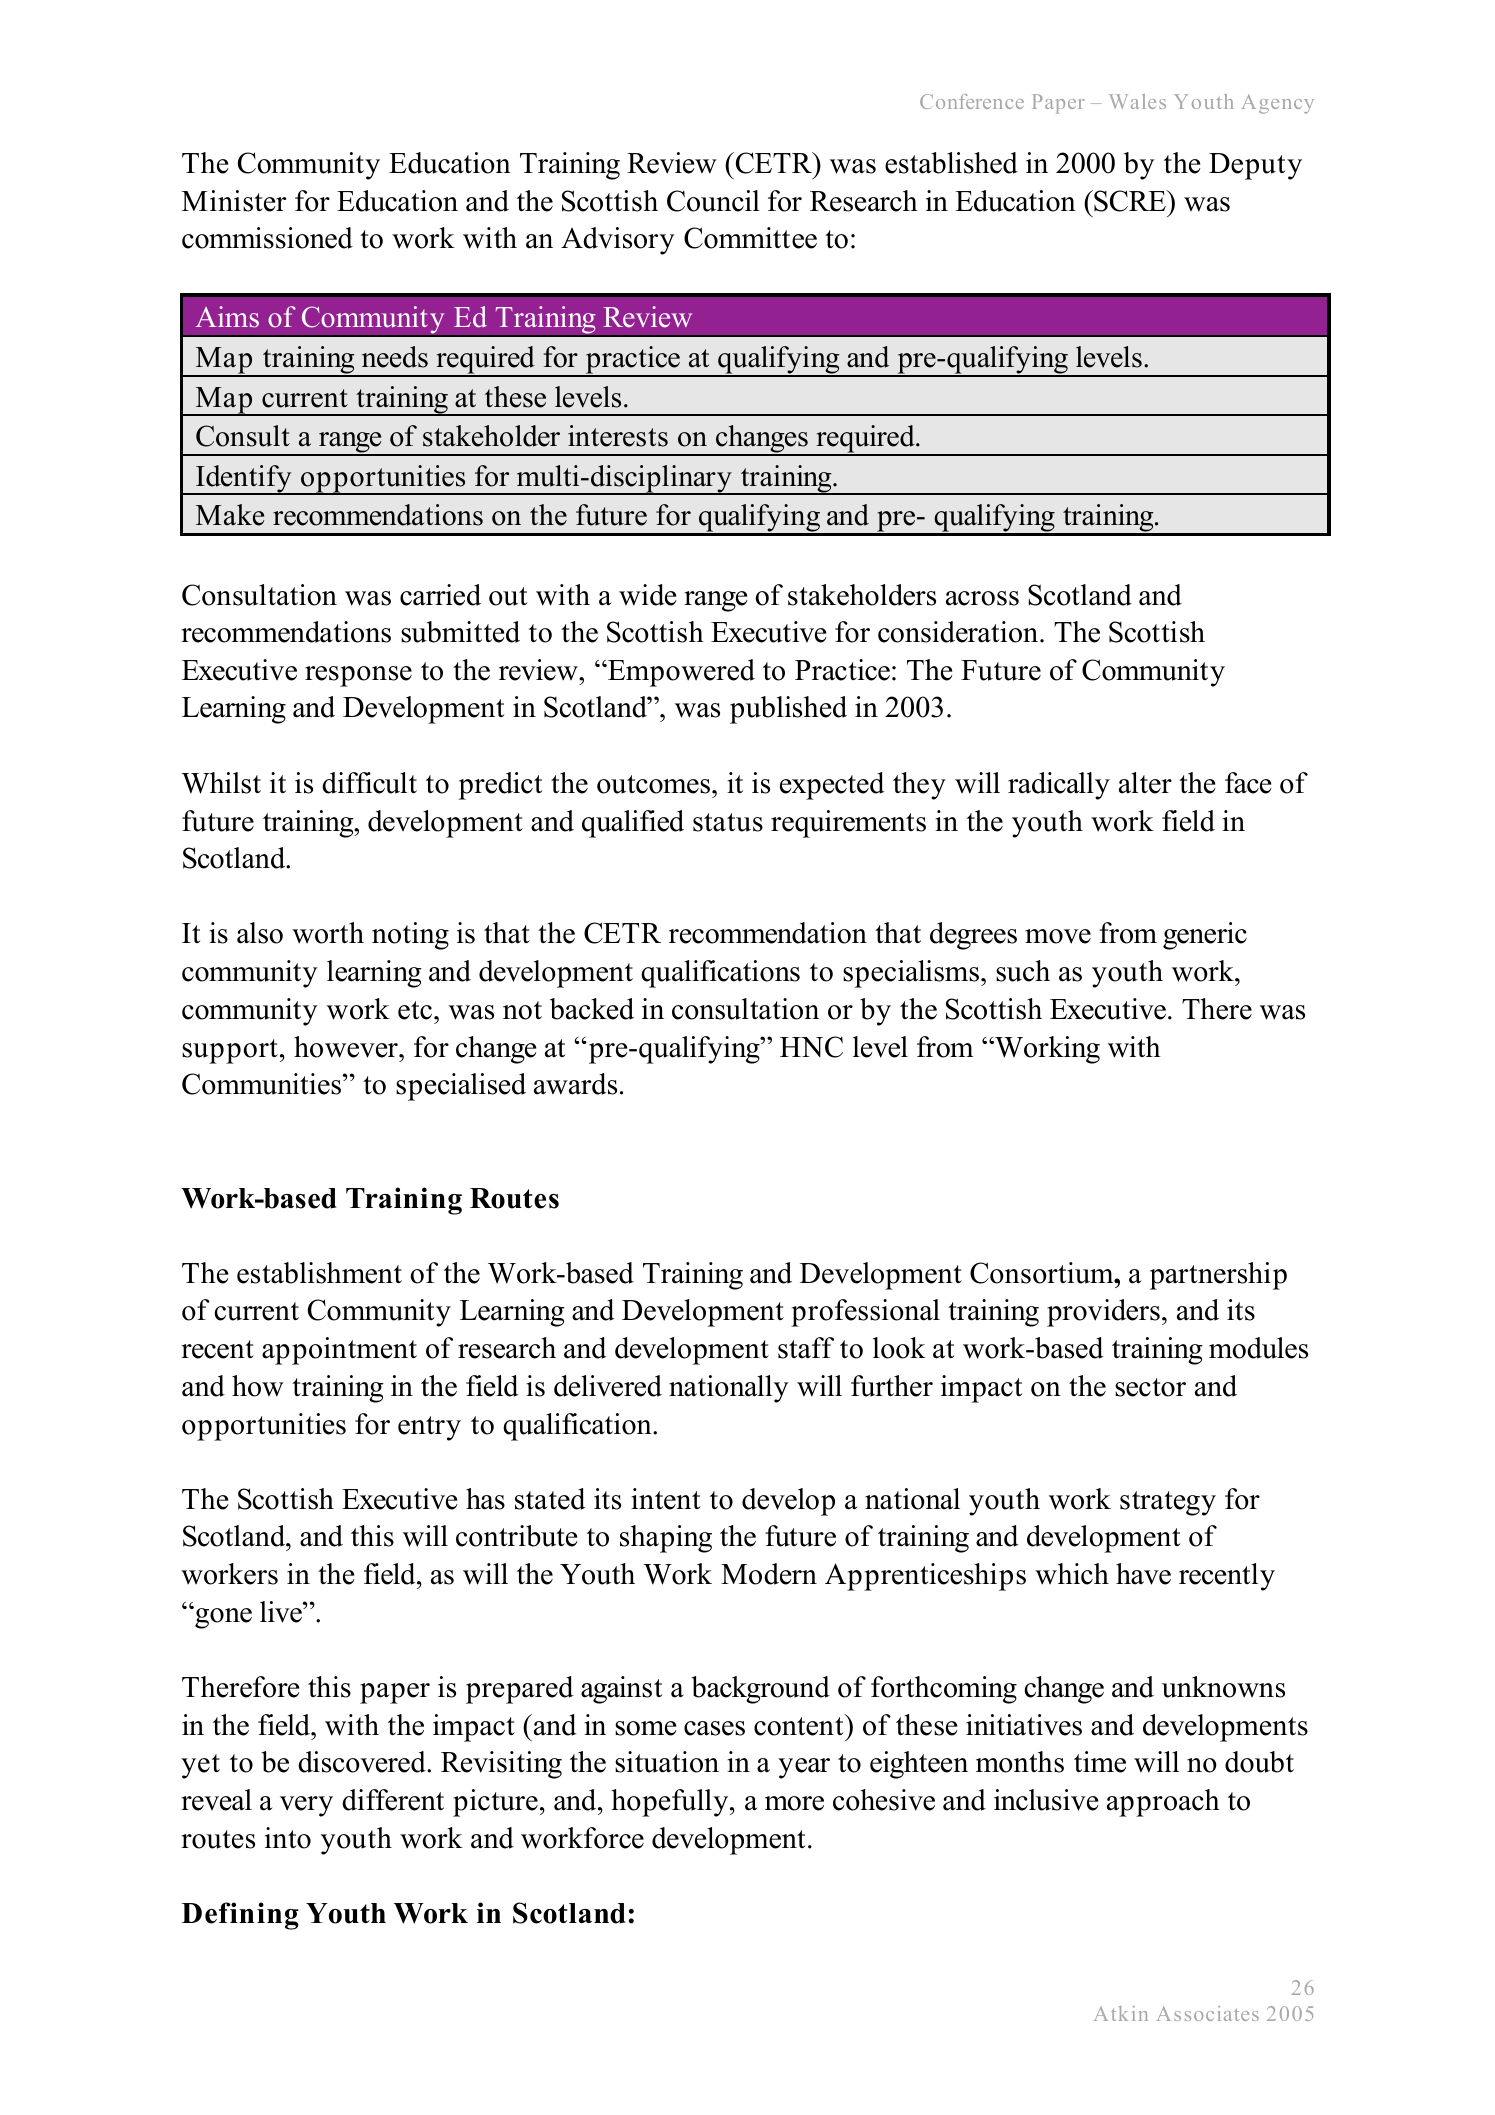 The width and height of the image is (1495, 2115). What do you see at coordinates (244, 480) in the image?
I see `Identify` at bounding box center [244, 480].
